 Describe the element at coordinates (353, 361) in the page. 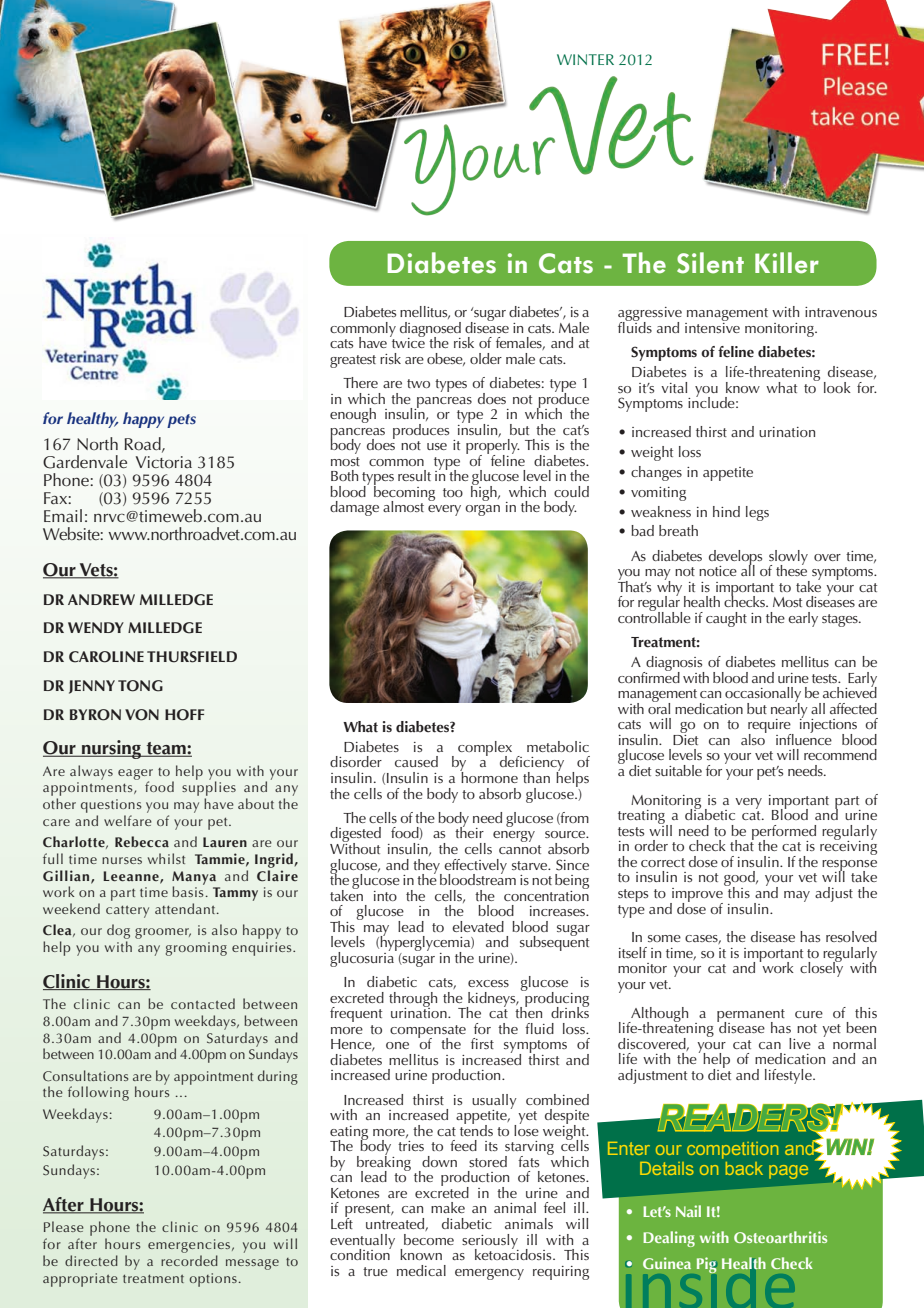

I see `greatest` at that location.
